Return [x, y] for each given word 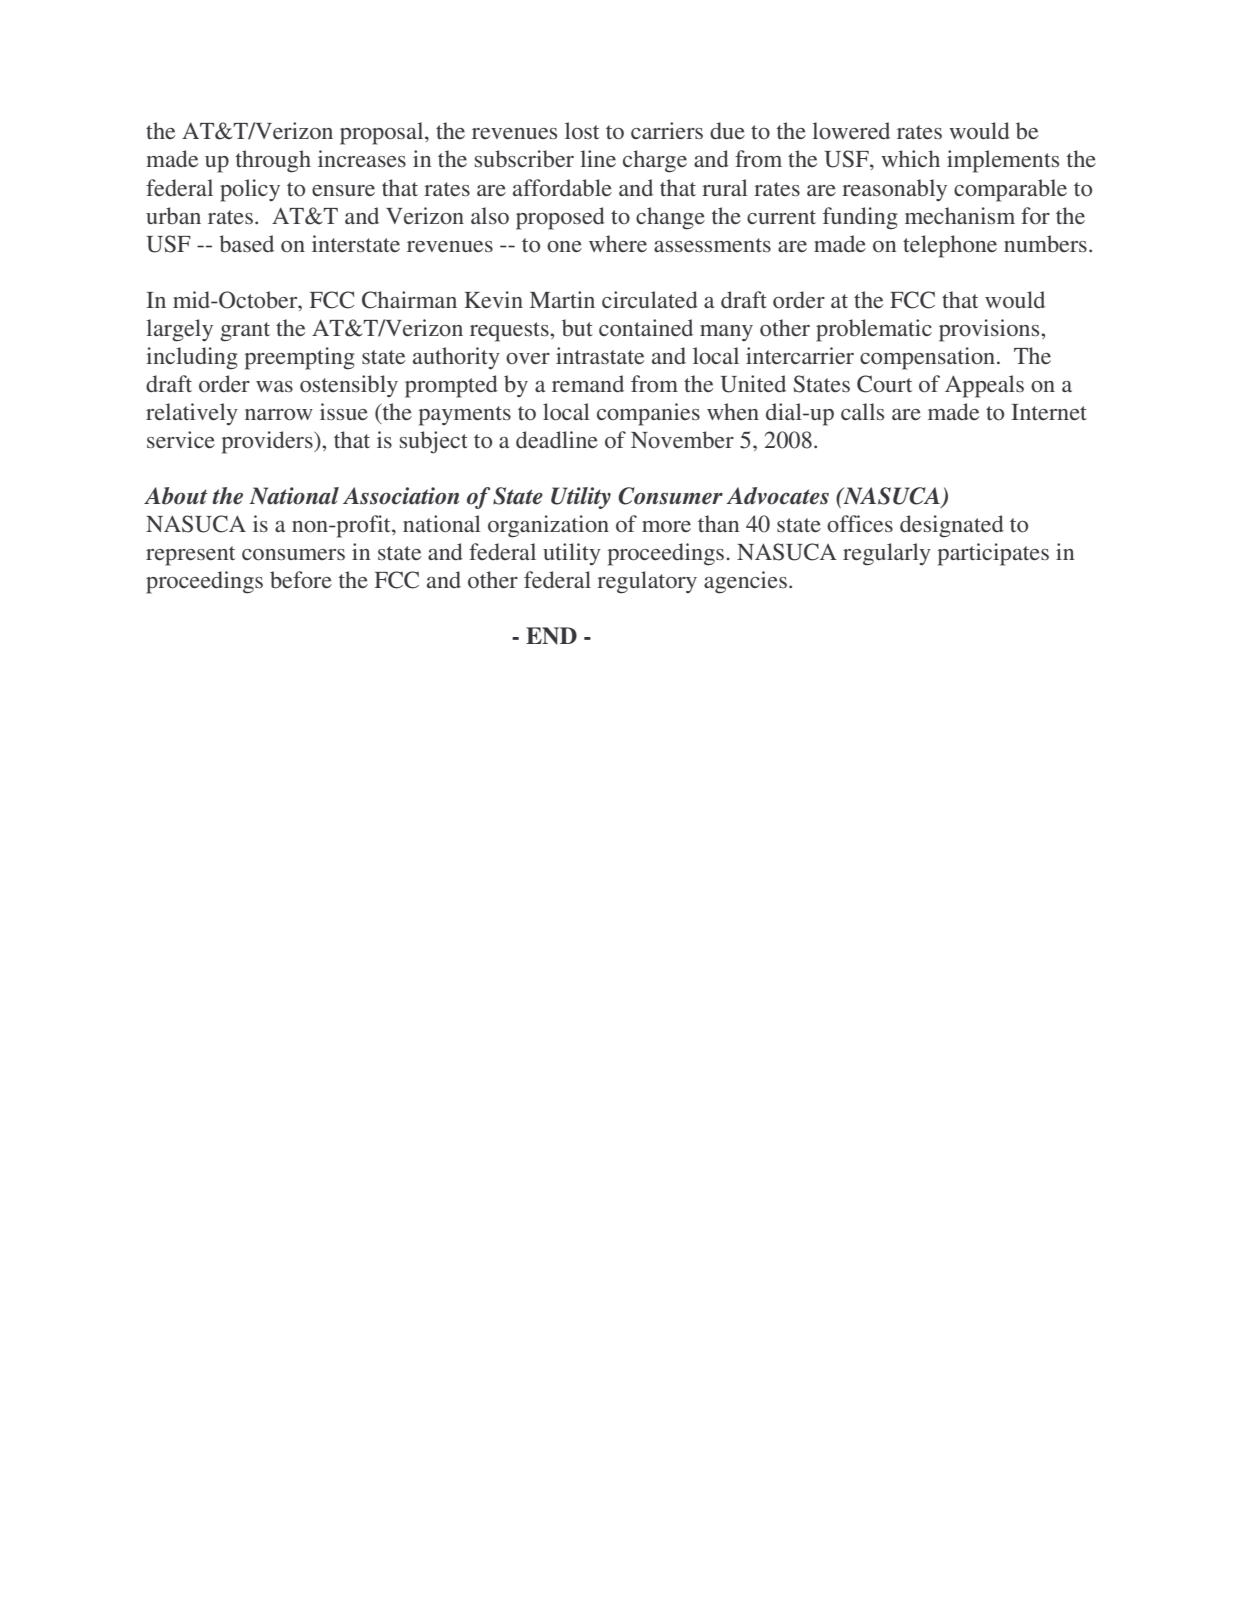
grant [245, 332]
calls [862, 411]
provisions [990, 330]
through [273, 161]
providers [268, 442]
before [301, 580]
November [682, 439]
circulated [650, 299]
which [910, 158]
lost [582, 131]
